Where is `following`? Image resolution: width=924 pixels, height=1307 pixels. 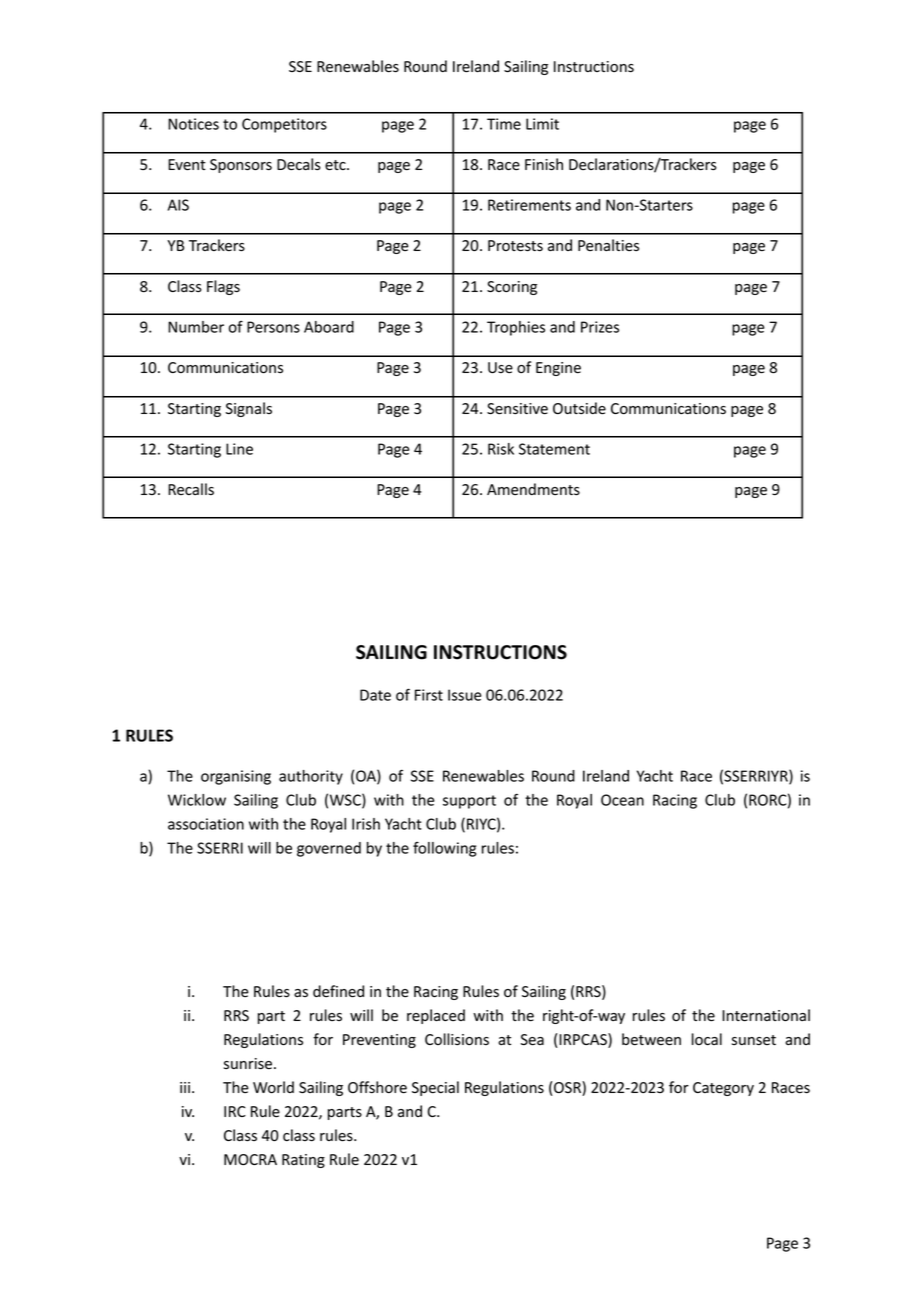
following is located at coordinates (444, 849).
